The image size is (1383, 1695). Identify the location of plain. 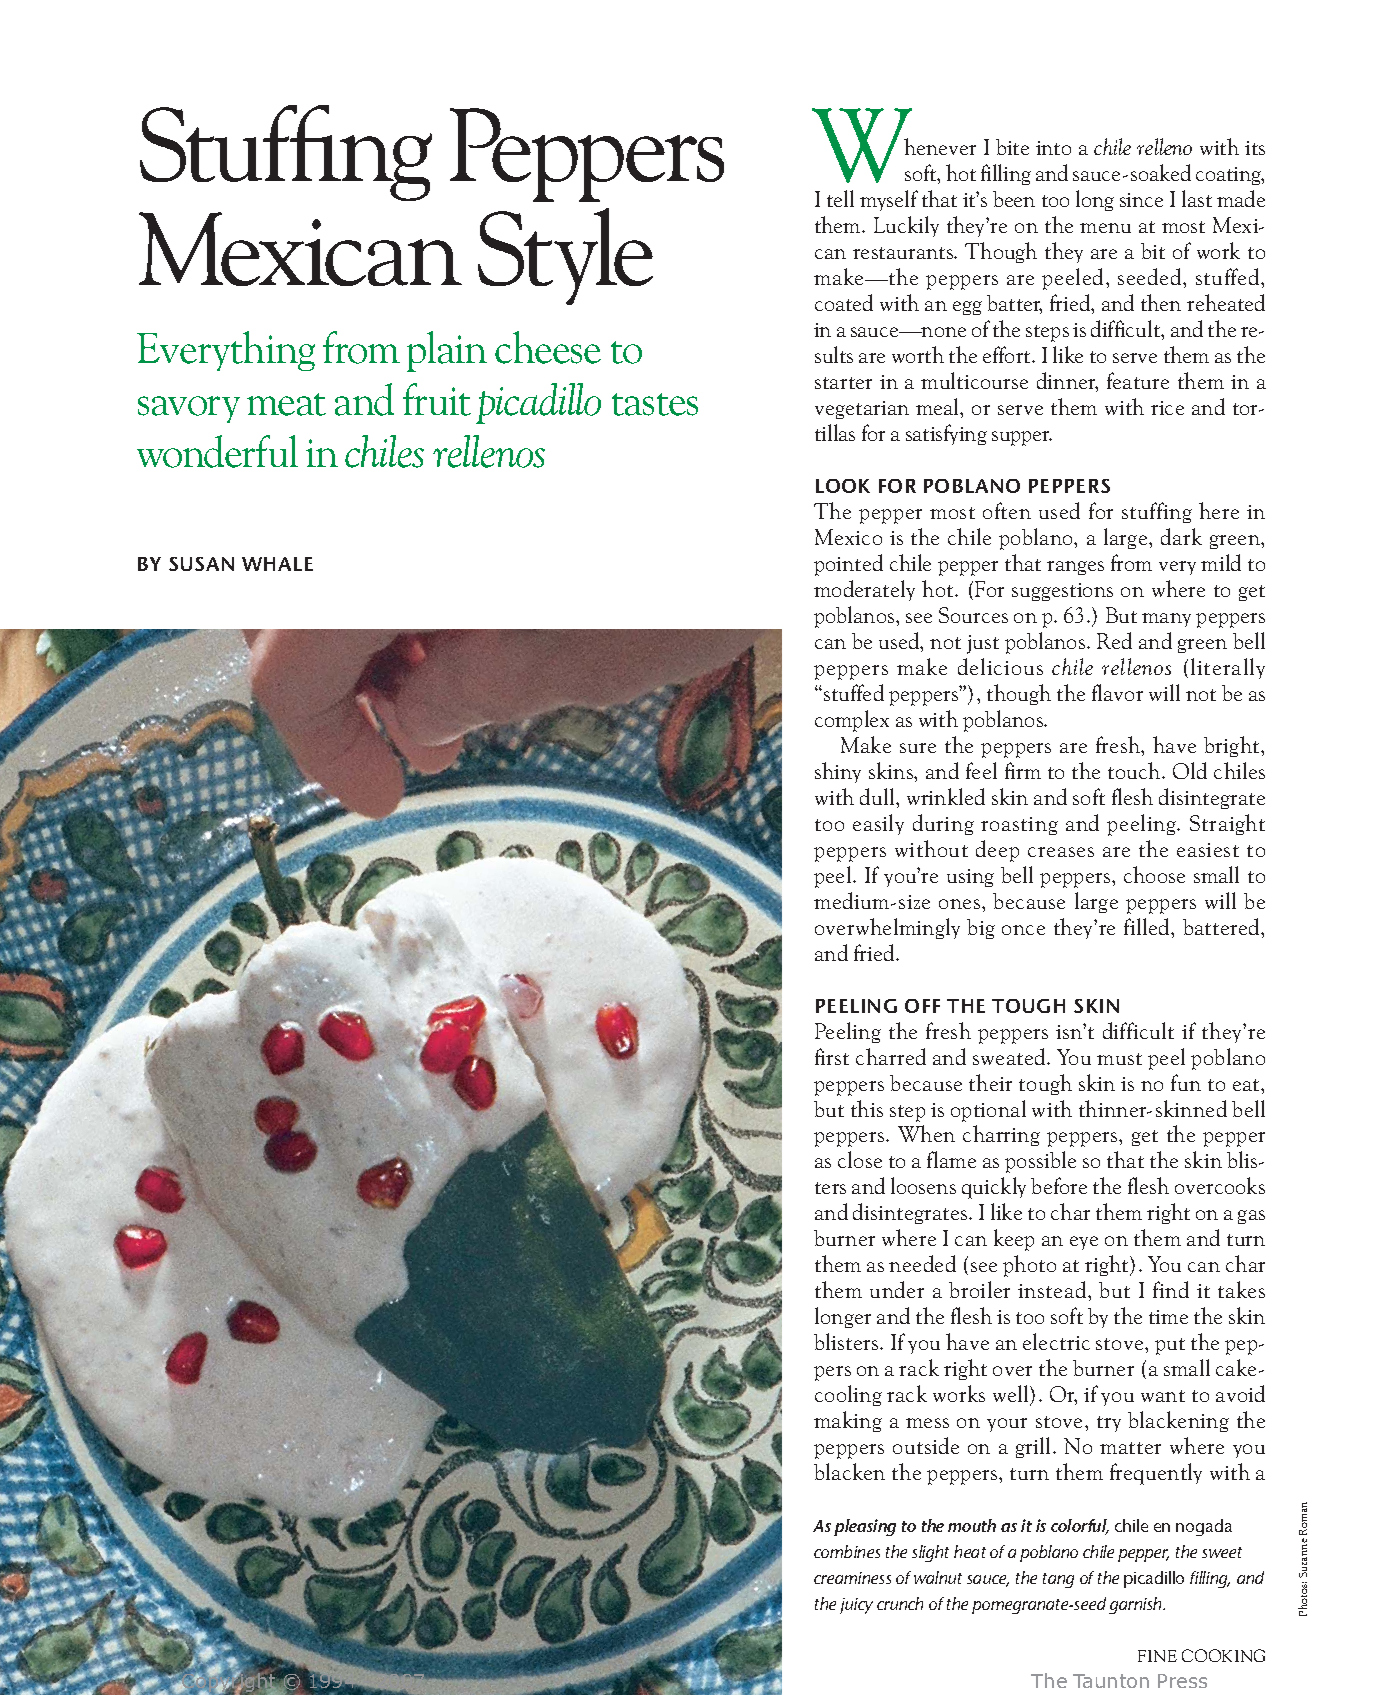
(447, 351).
